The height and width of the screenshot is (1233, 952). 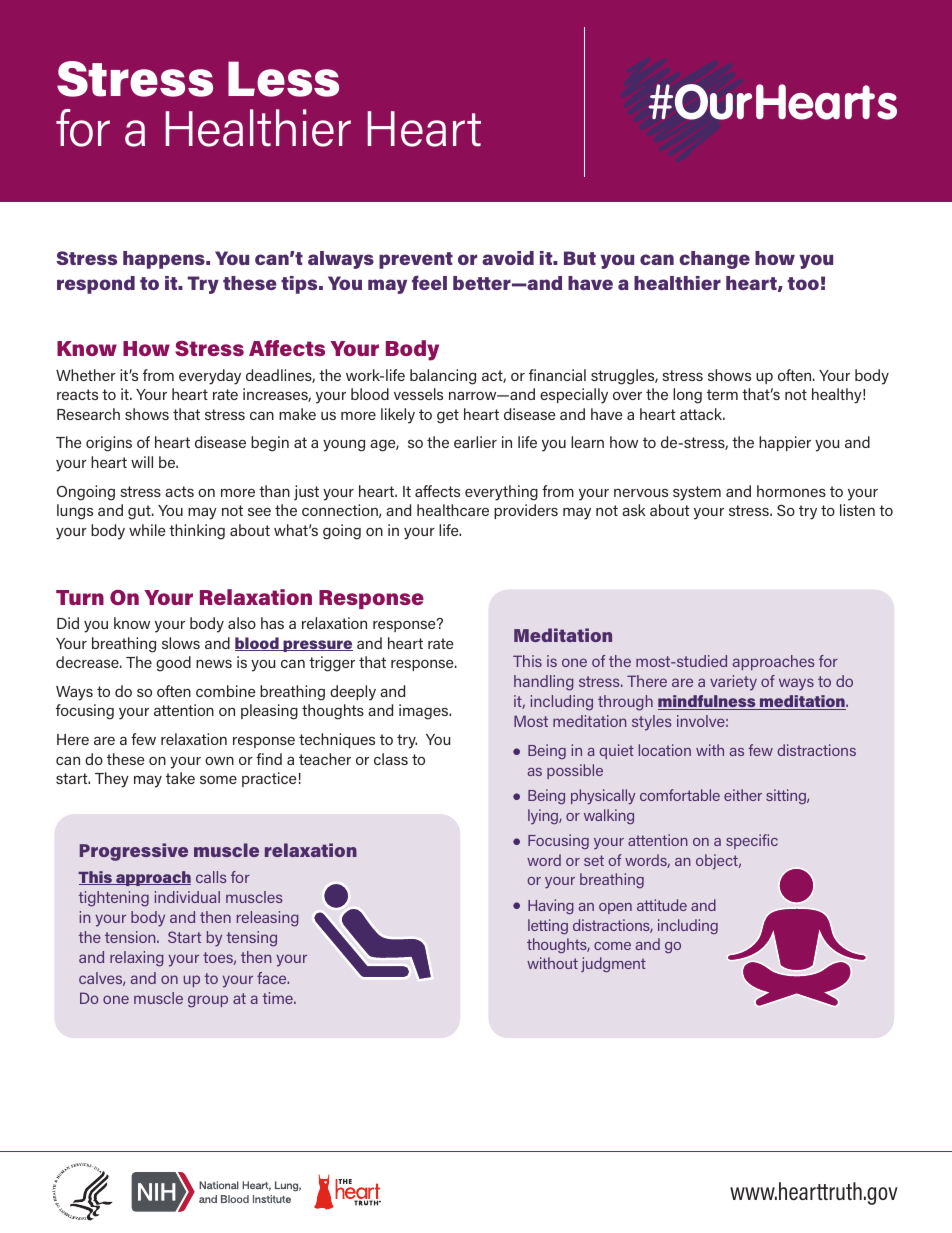 What do you see at coordinates (137, 959) in the screenshot?
I see `relaxing` at bounding box center [137, 959].
